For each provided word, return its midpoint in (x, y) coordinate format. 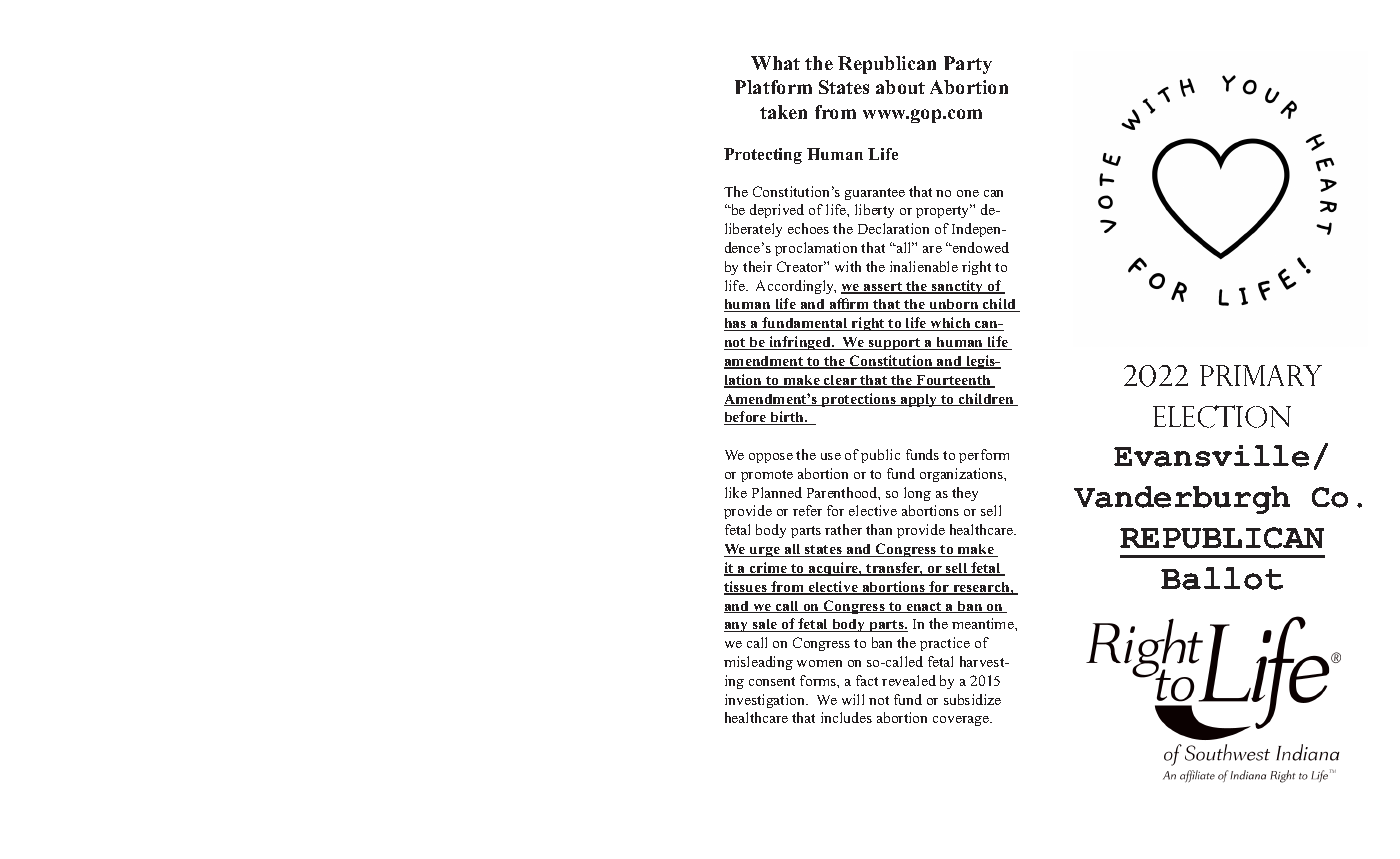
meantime (984, 623)
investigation (766, 701)
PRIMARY (1261, 375)
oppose (771, 458)
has (736, 324)
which (950, 324)
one (968, 193)
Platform (773, 87)
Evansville (1211, 456)
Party (968, 65)
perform (984, 456)
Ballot (1222, 578)
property (944, 211)
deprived (777, 211)
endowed (980, 247)
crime (769, 569)
